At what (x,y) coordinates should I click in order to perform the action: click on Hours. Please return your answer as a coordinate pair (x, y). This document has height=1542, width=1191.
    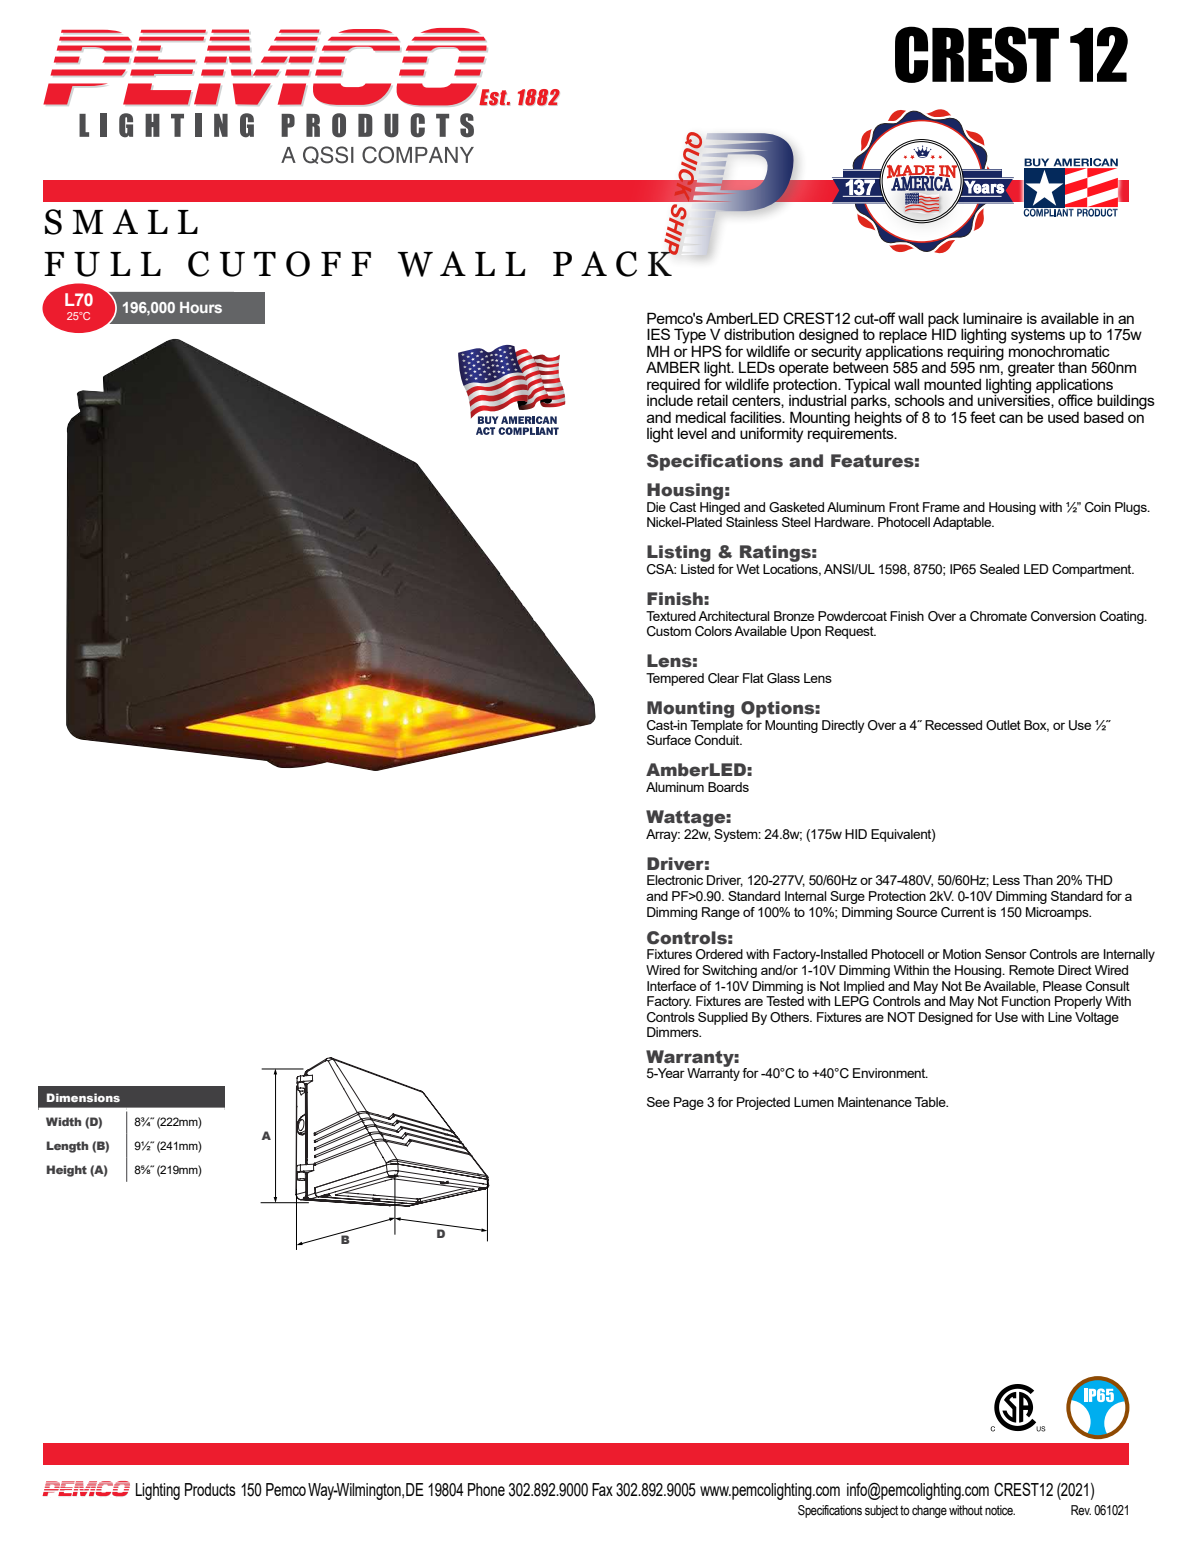
    Looking at the image, I should click on (201, 307).
